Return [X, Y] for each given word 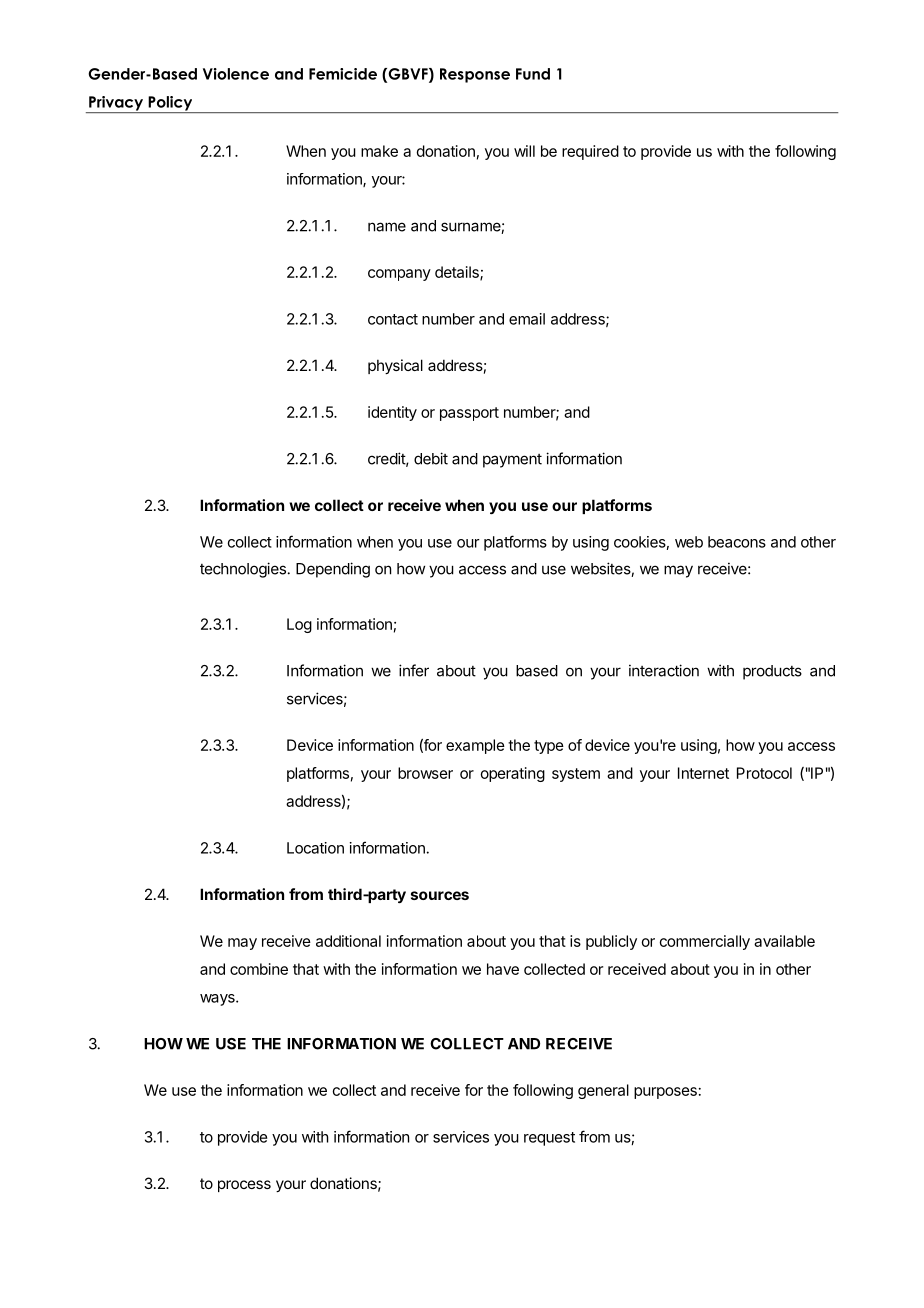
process [244, 1186]
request [549, 1139]
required [590, 152]
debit [431, 458]
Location [315, 848]
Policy [170, 104]
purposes [665, 1093]
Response [475, 75]
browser [425, 773]
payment [512, 461]
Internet [703, 773]
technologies [243, 570]
